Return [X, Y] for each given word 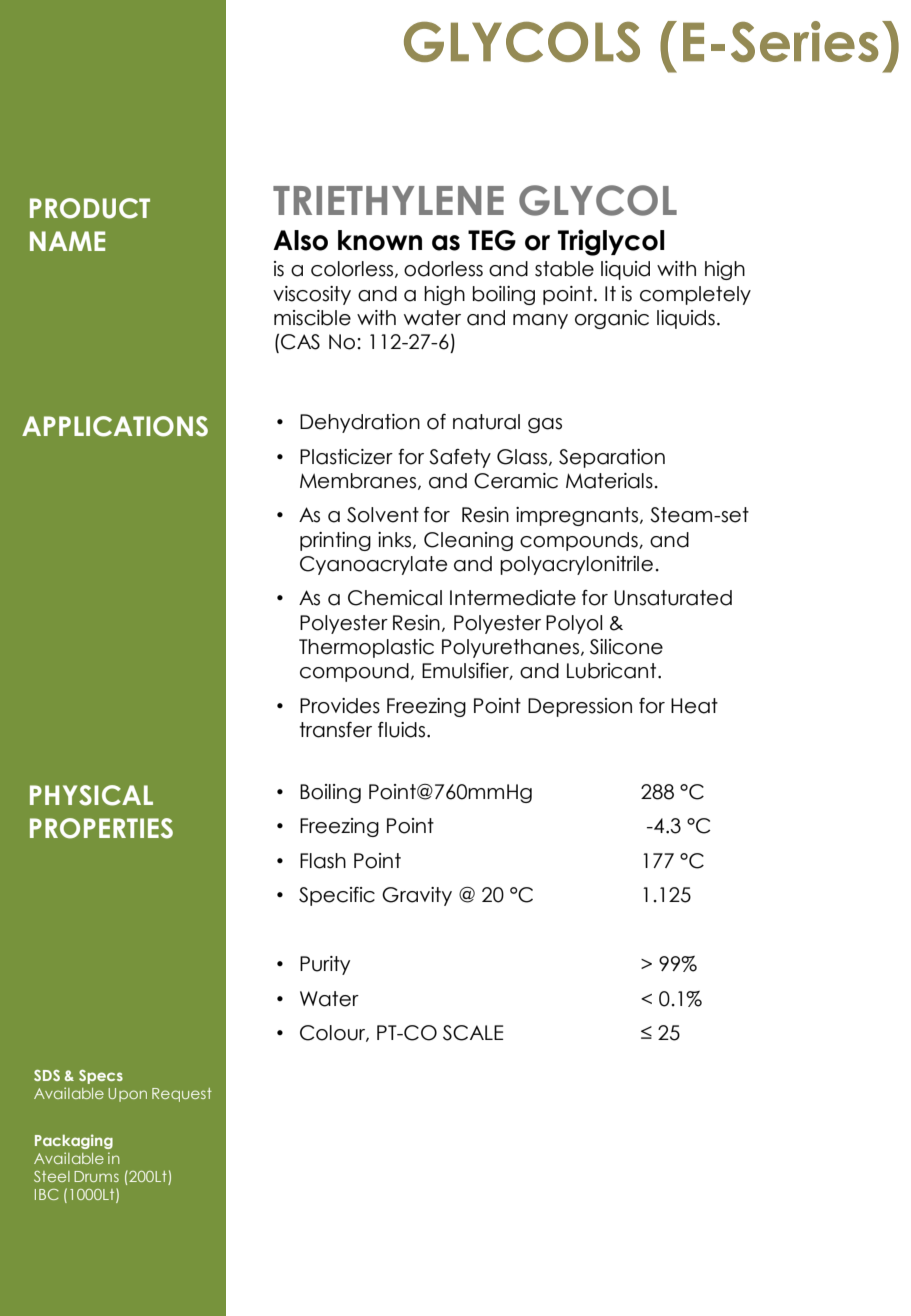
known [380, 240]
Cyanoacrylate [373, 565]
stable [564, 269]
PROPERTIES [101, 828]
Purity [325, 965]
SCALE [473, 1033]
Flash [323, 861]
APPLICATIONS [115, 426]
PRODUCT [90, 208]
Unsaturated [673, 598]
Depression [580, 707]
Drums [96, 1176]
